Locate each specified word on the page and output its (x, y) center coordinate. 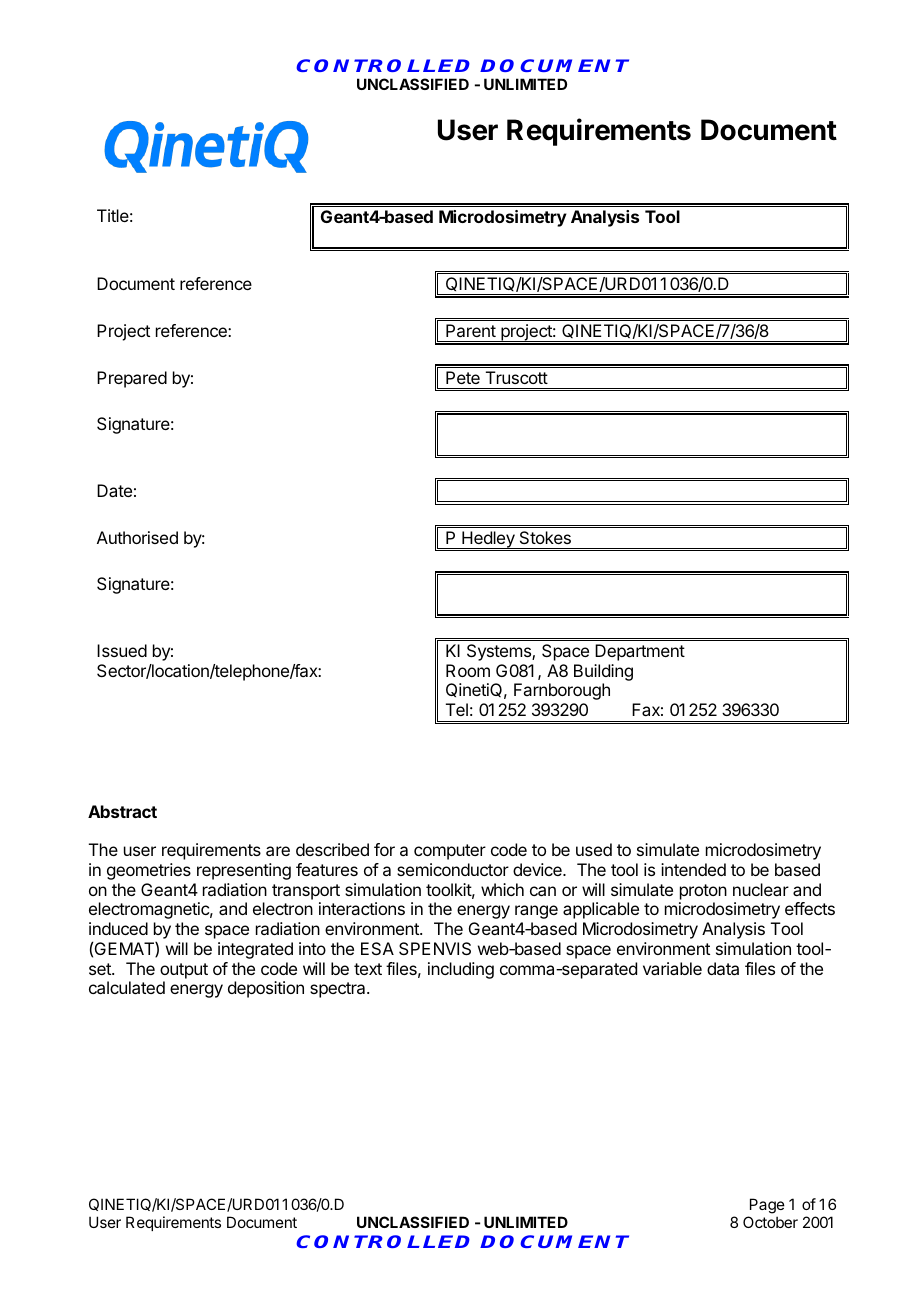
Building (603, 672)
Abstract (122, 811)
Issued (122, 650)
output (184, 971)
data (723, 968)
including (461, 970)
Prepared (132, 379)
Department (640, 652)
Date (114, 490)
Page (767, 1206)
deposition (266, 989)
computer (450, 852)
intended (693, 869)
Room (468, 670)
